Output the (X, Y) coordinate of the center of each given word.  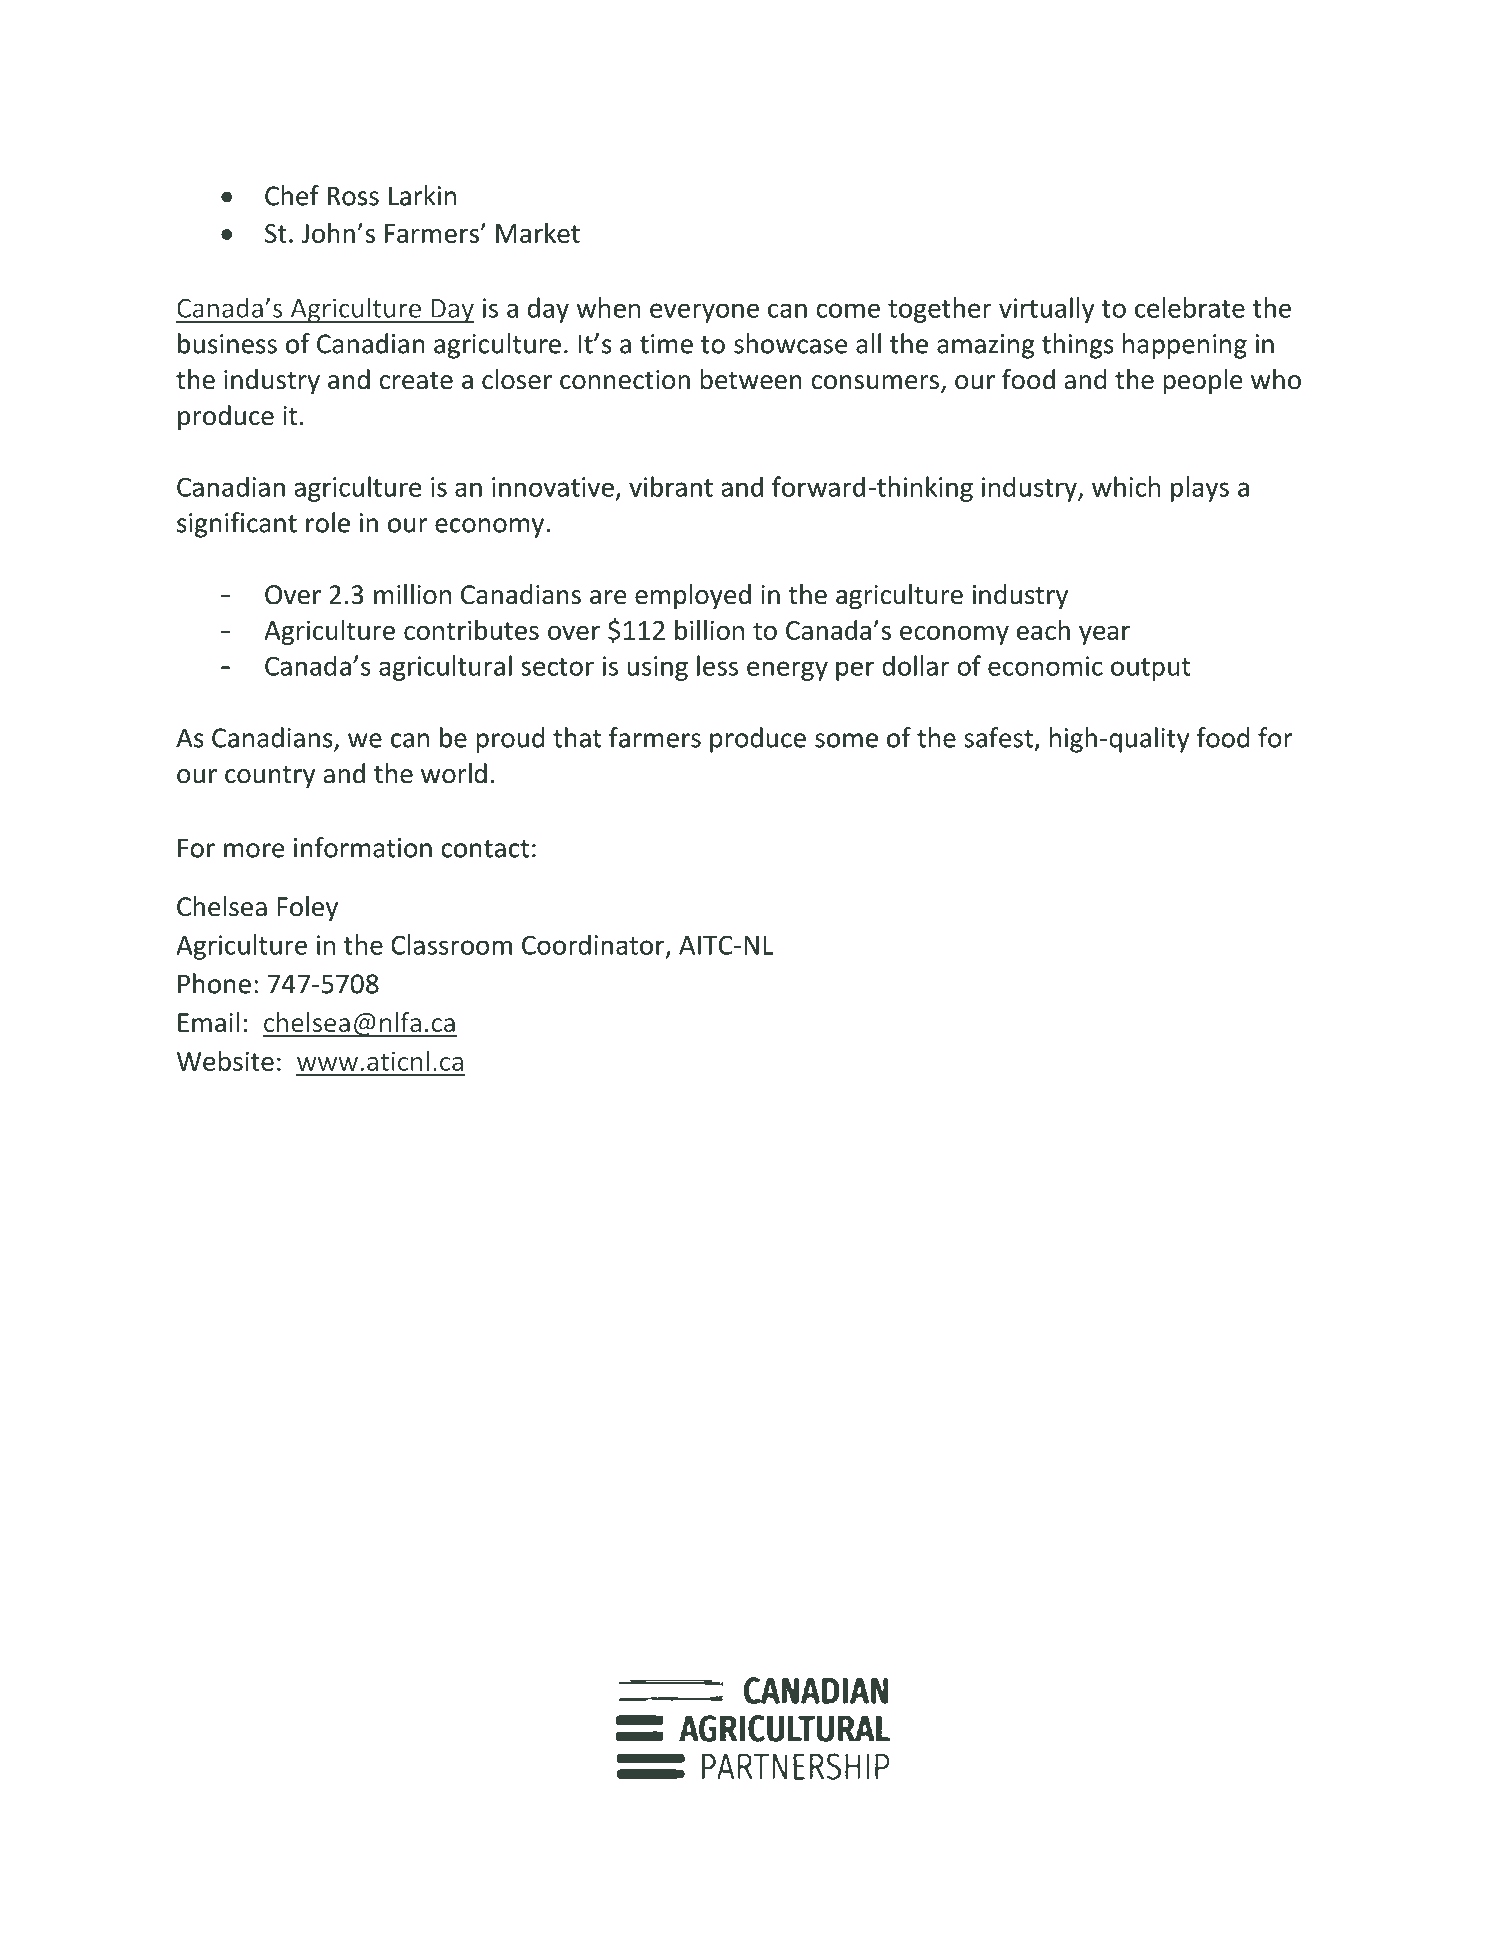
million (412, 594)
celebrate (1190, 307)
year (1104, 635)
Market (538, 232)
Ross (353, 196)
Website (225, 1061)
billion (709, 629)
